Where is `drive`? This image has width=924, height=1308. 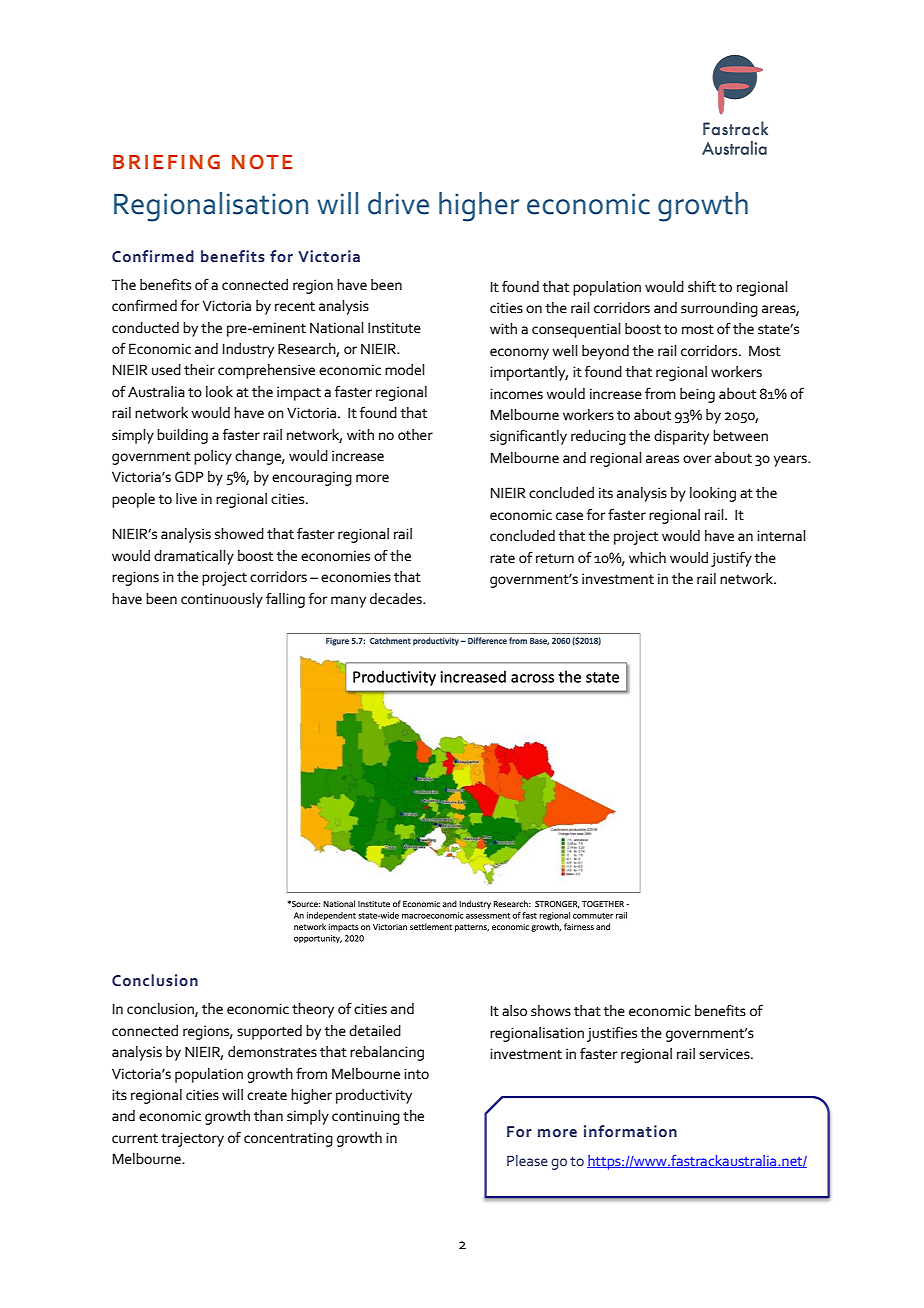
drive is located at coordinates (398, 203).
